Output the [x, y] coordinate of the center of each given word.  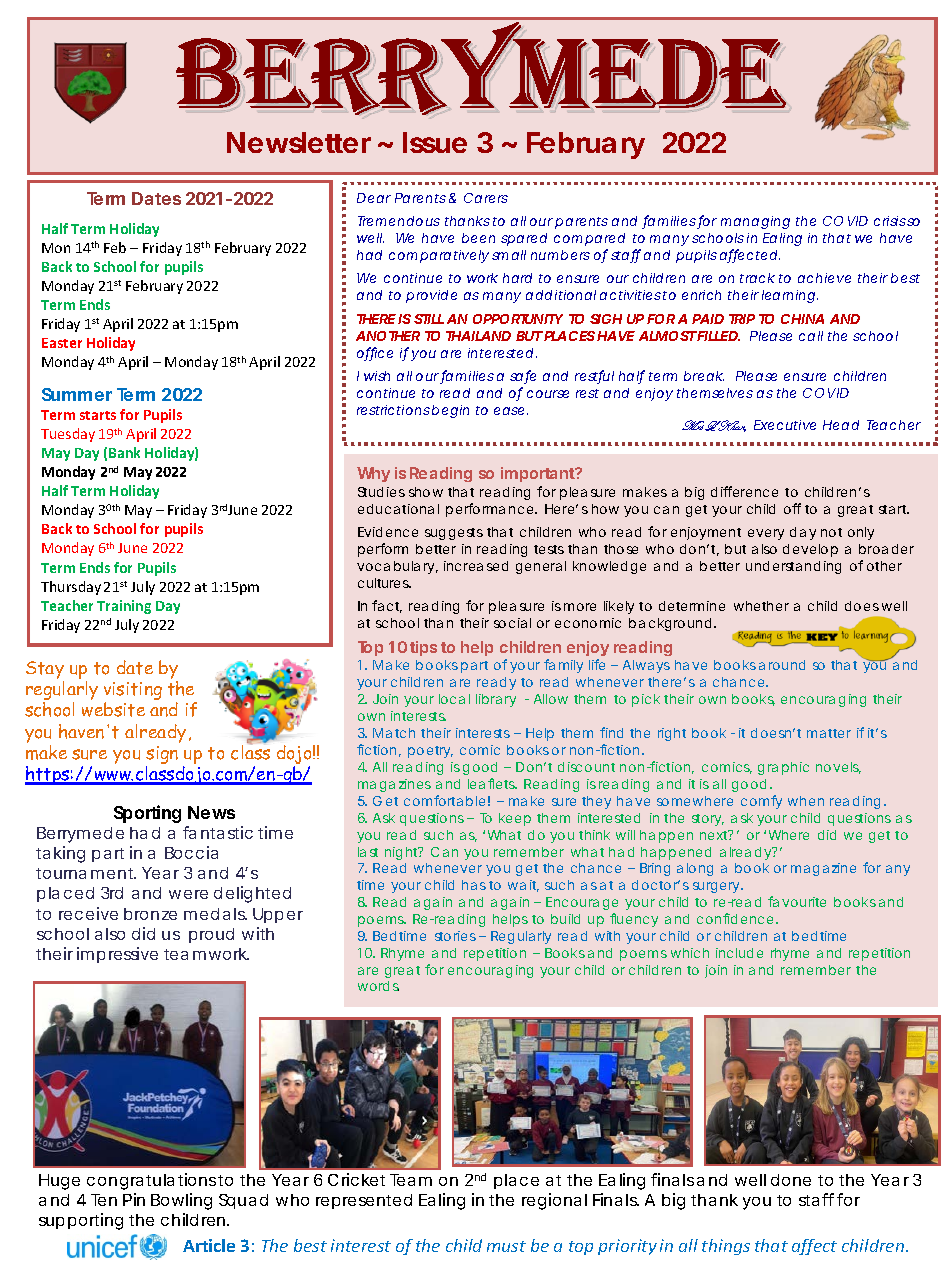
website [113, 709]
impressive [117, 955]
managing [755, 222]
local [454, 699]
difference [744, 491]
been [478, 238]
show [426, 492]
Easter [62, 343]
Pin [134, 1199]
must [506, 1246]
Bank [124, 452]
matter [829, 733]
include [739, 953]
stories [455, 936]
